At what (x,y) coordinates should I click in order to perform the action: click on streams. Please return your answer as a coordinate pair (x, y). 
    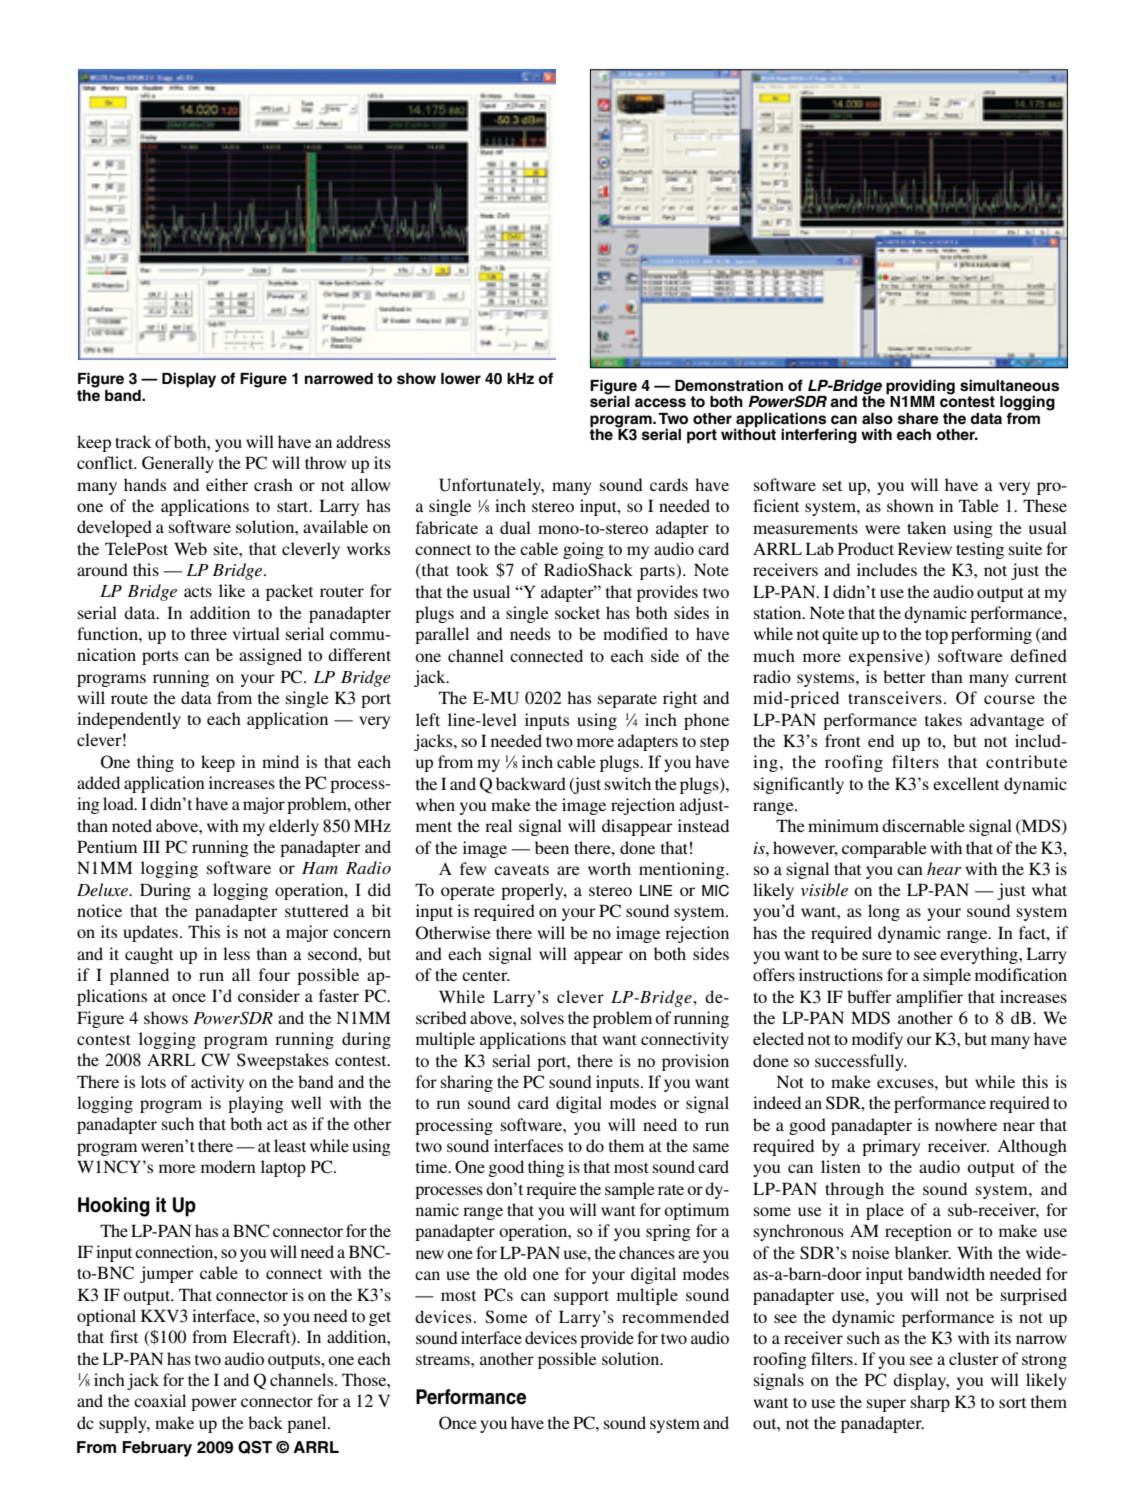
    Looking at the image, I should click on (444, 1360).
